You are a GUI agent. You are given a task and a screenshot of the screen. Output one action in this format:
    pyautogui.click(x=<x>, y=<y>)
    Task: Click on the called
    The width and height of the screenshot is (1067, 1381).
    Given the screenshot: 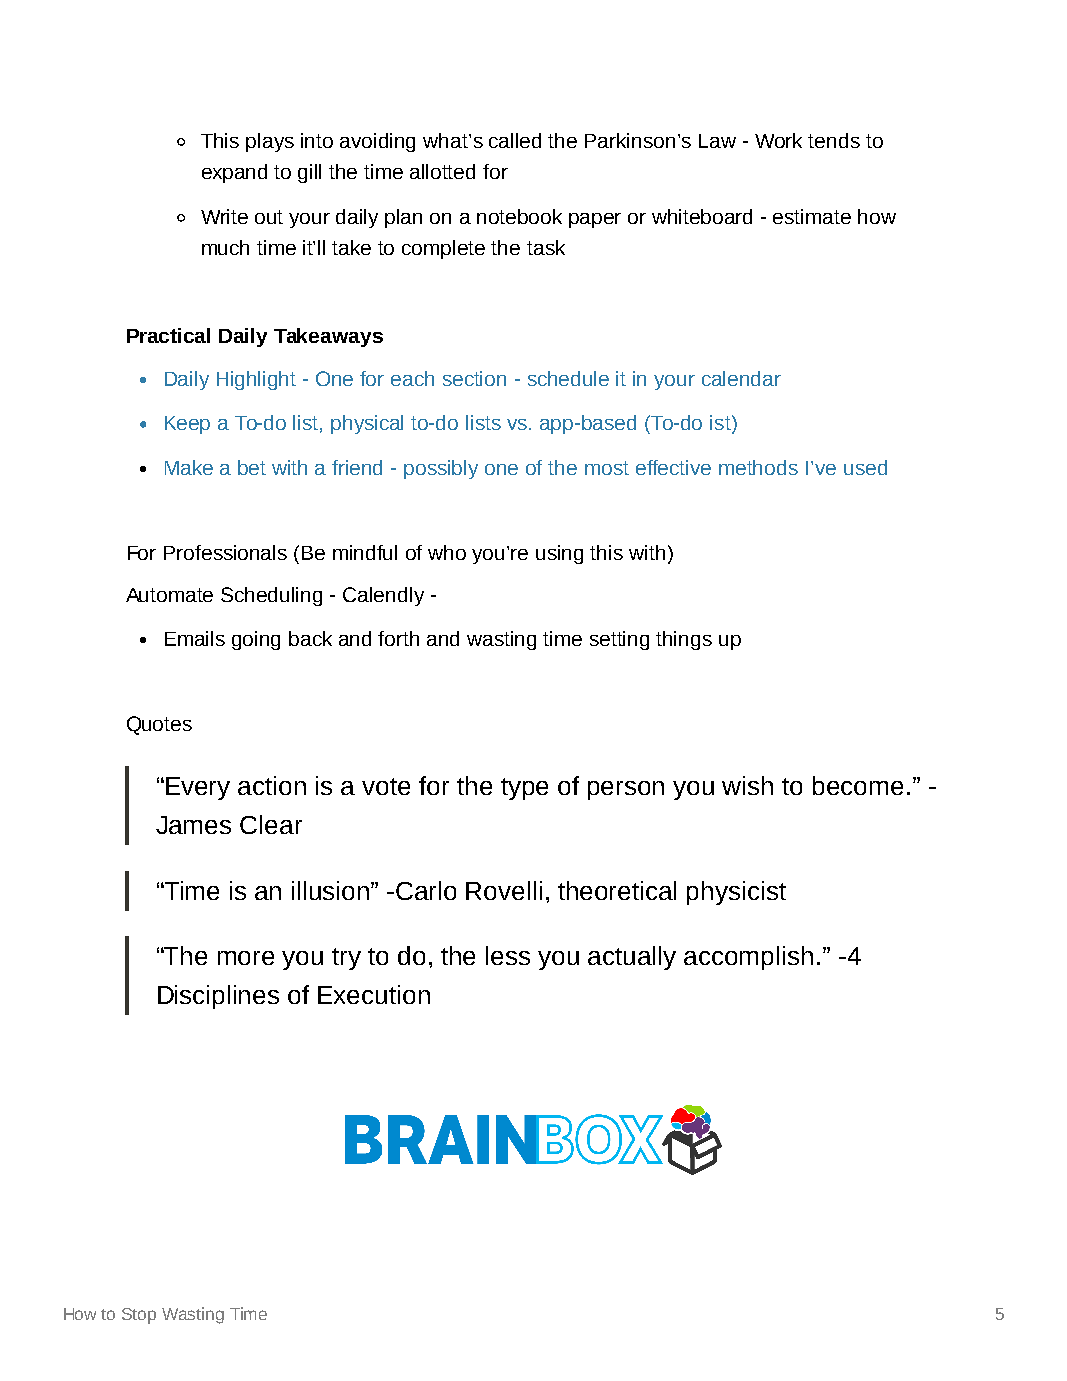 What is the action you would take?
    pyautogui.click(x=515, y=140)
